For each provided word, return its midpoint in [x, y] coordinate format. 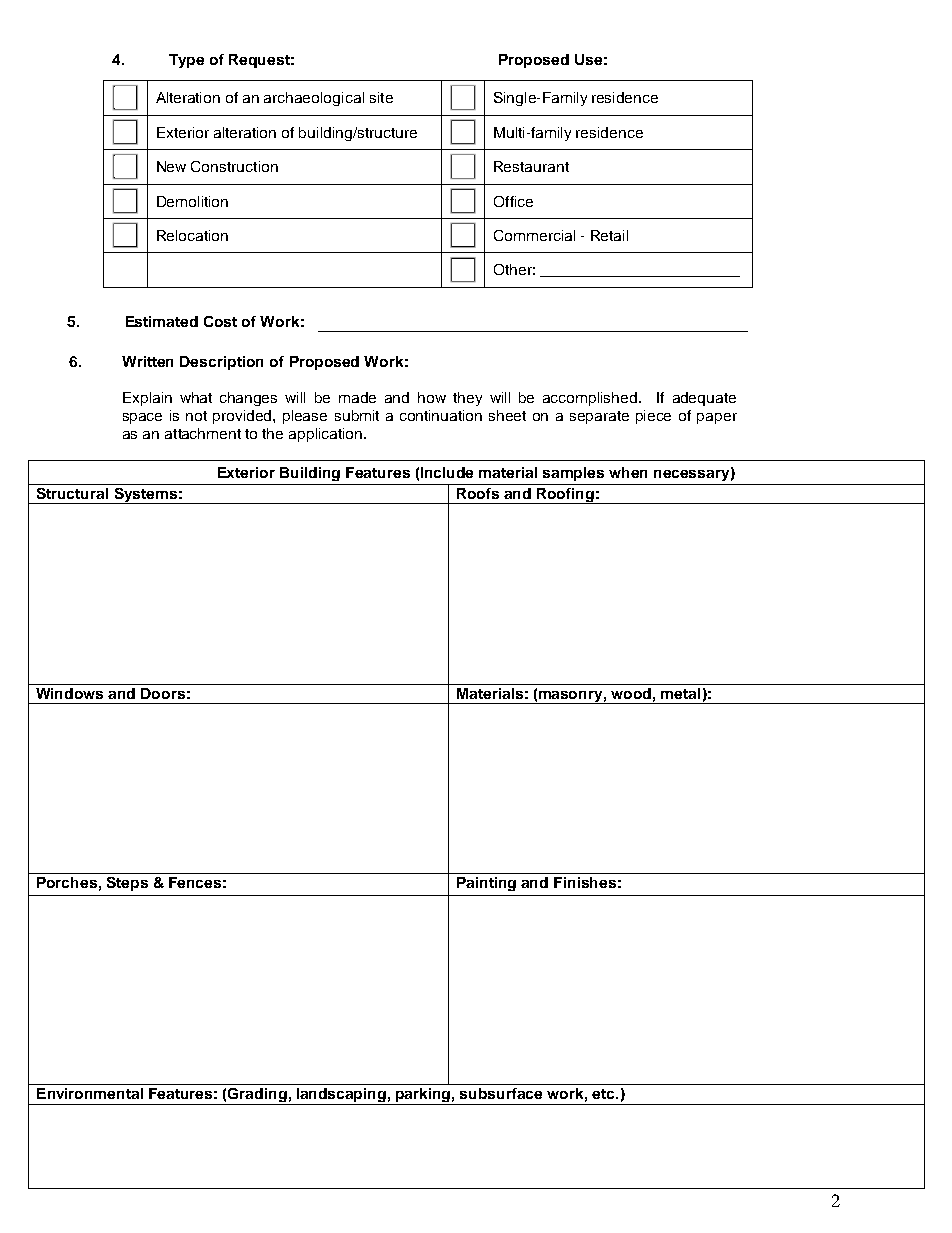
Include [447, 472]
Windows [69, 693]
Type [186, 61]
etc [604, 1094]
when [628, 472]
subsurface [501, 1093]
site [381, 97]
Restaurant [531, 166]
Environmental [90, 1093]
